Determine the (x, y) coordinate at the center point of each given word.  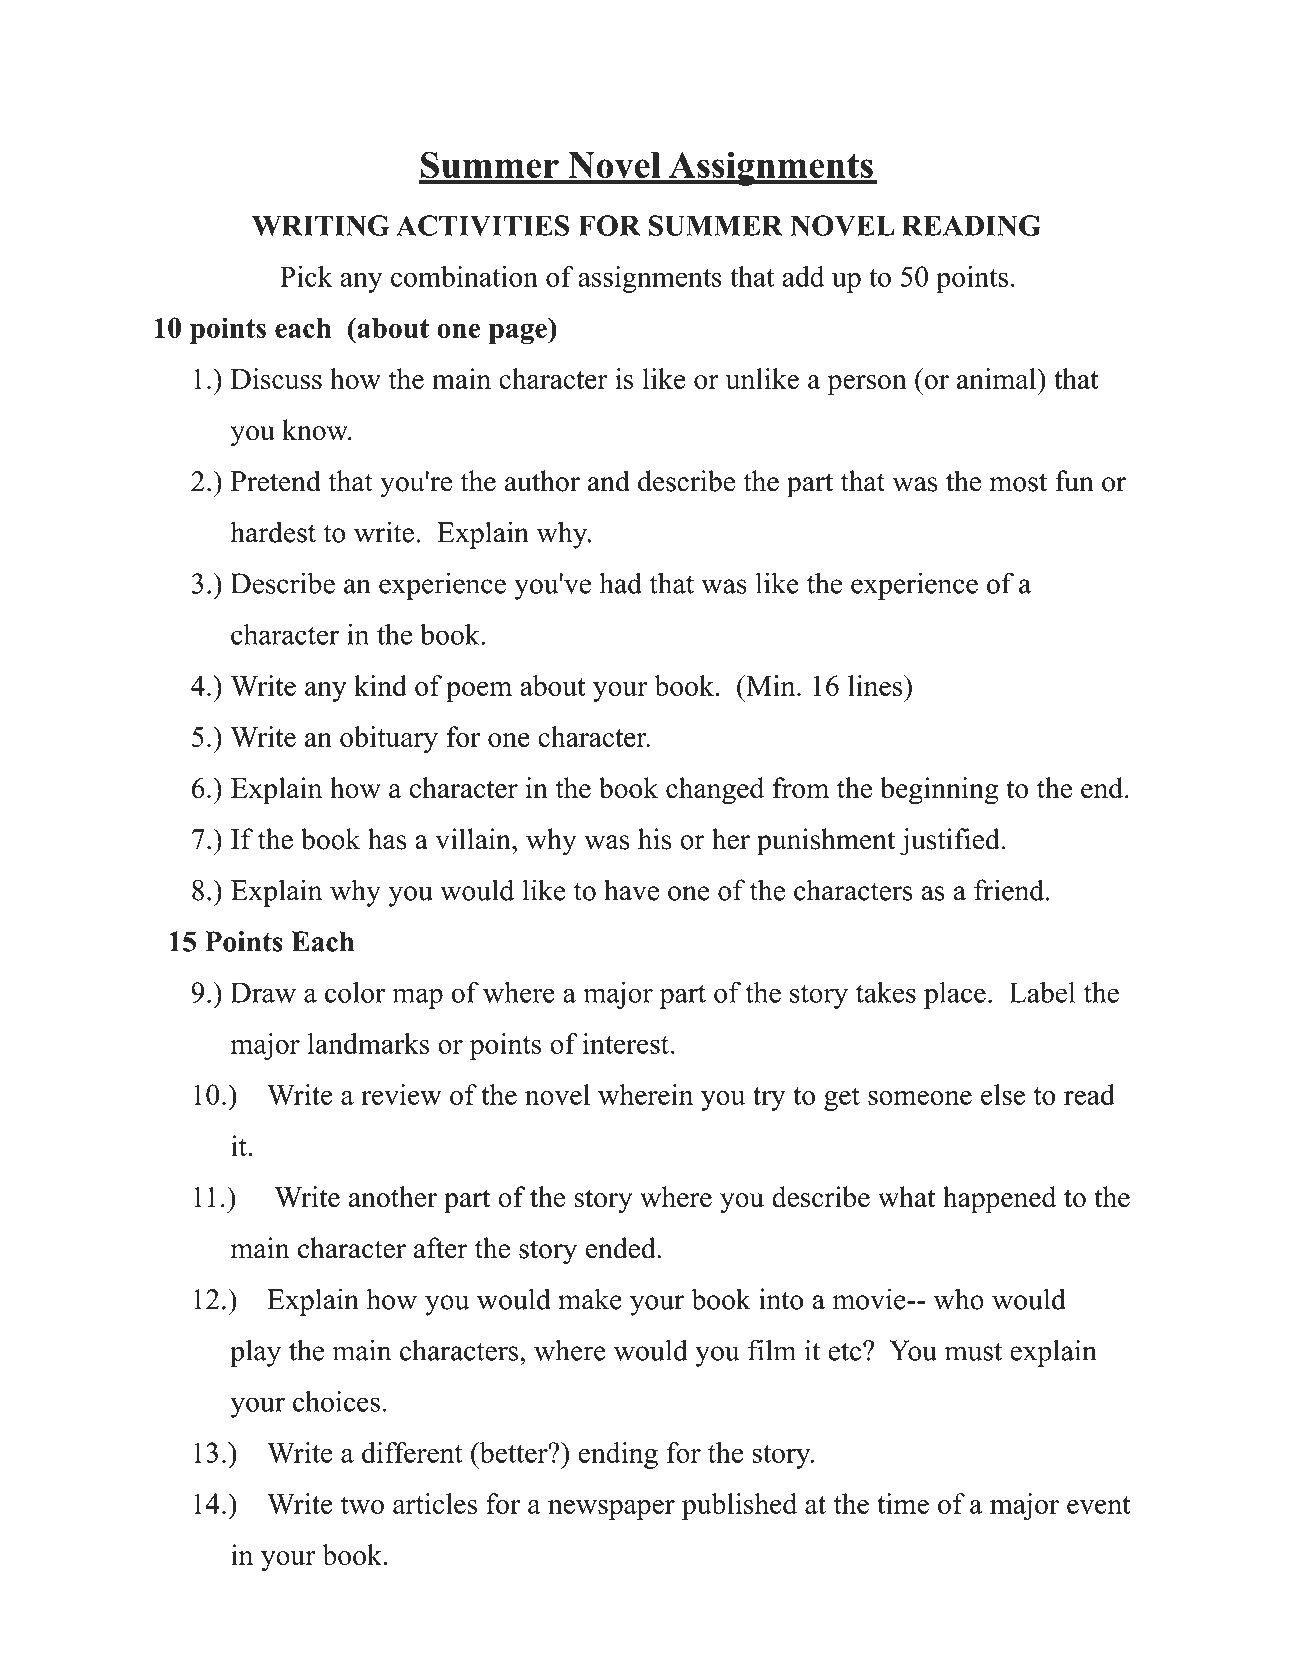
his (654, 839)
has (387, 839)
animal (998, 378)
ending (618, 1455)
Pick (306, 276)
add (803, 276)
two (362, 1505)
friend (1010, 890)
